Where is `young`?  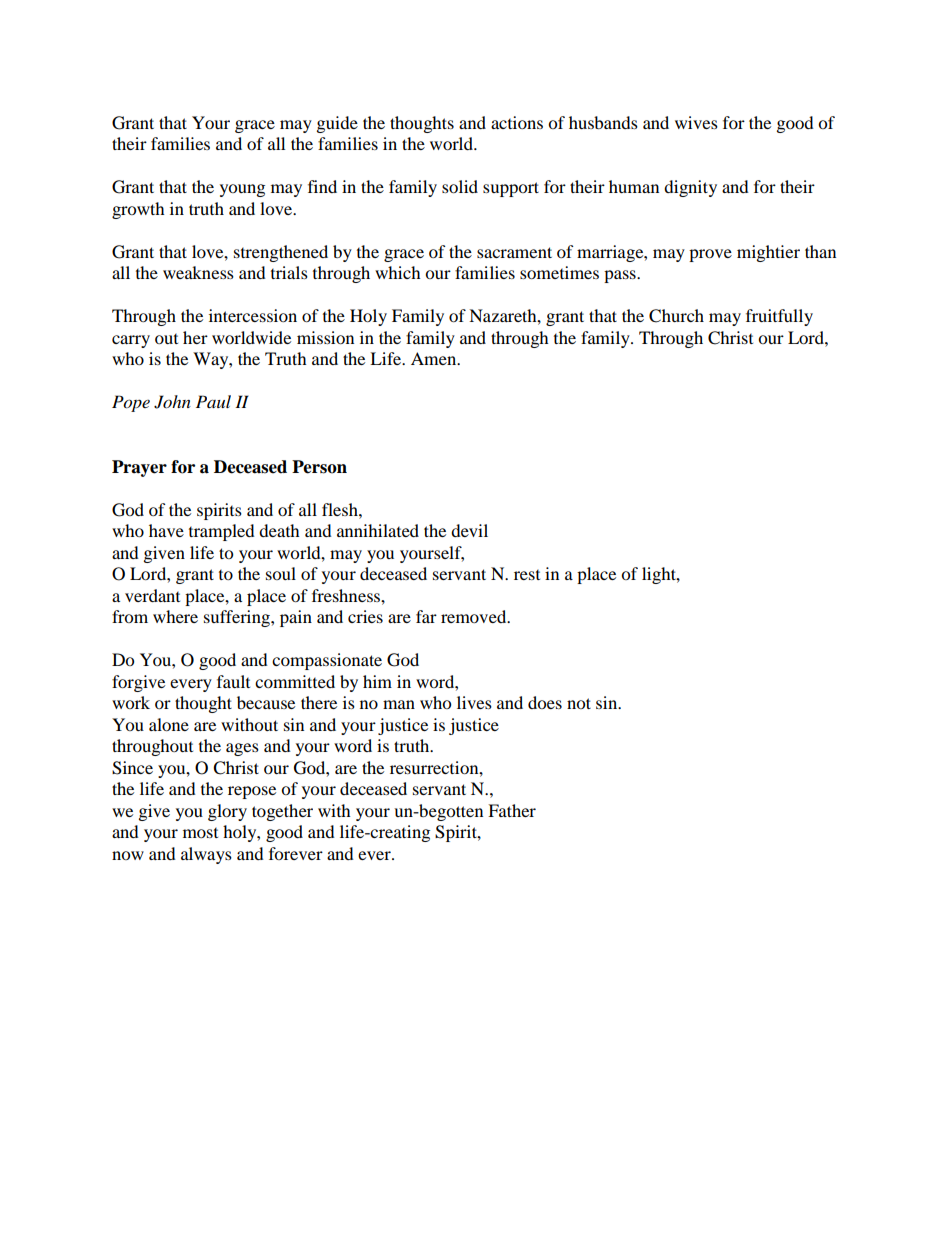
young is located at coordinates (242, 190).
